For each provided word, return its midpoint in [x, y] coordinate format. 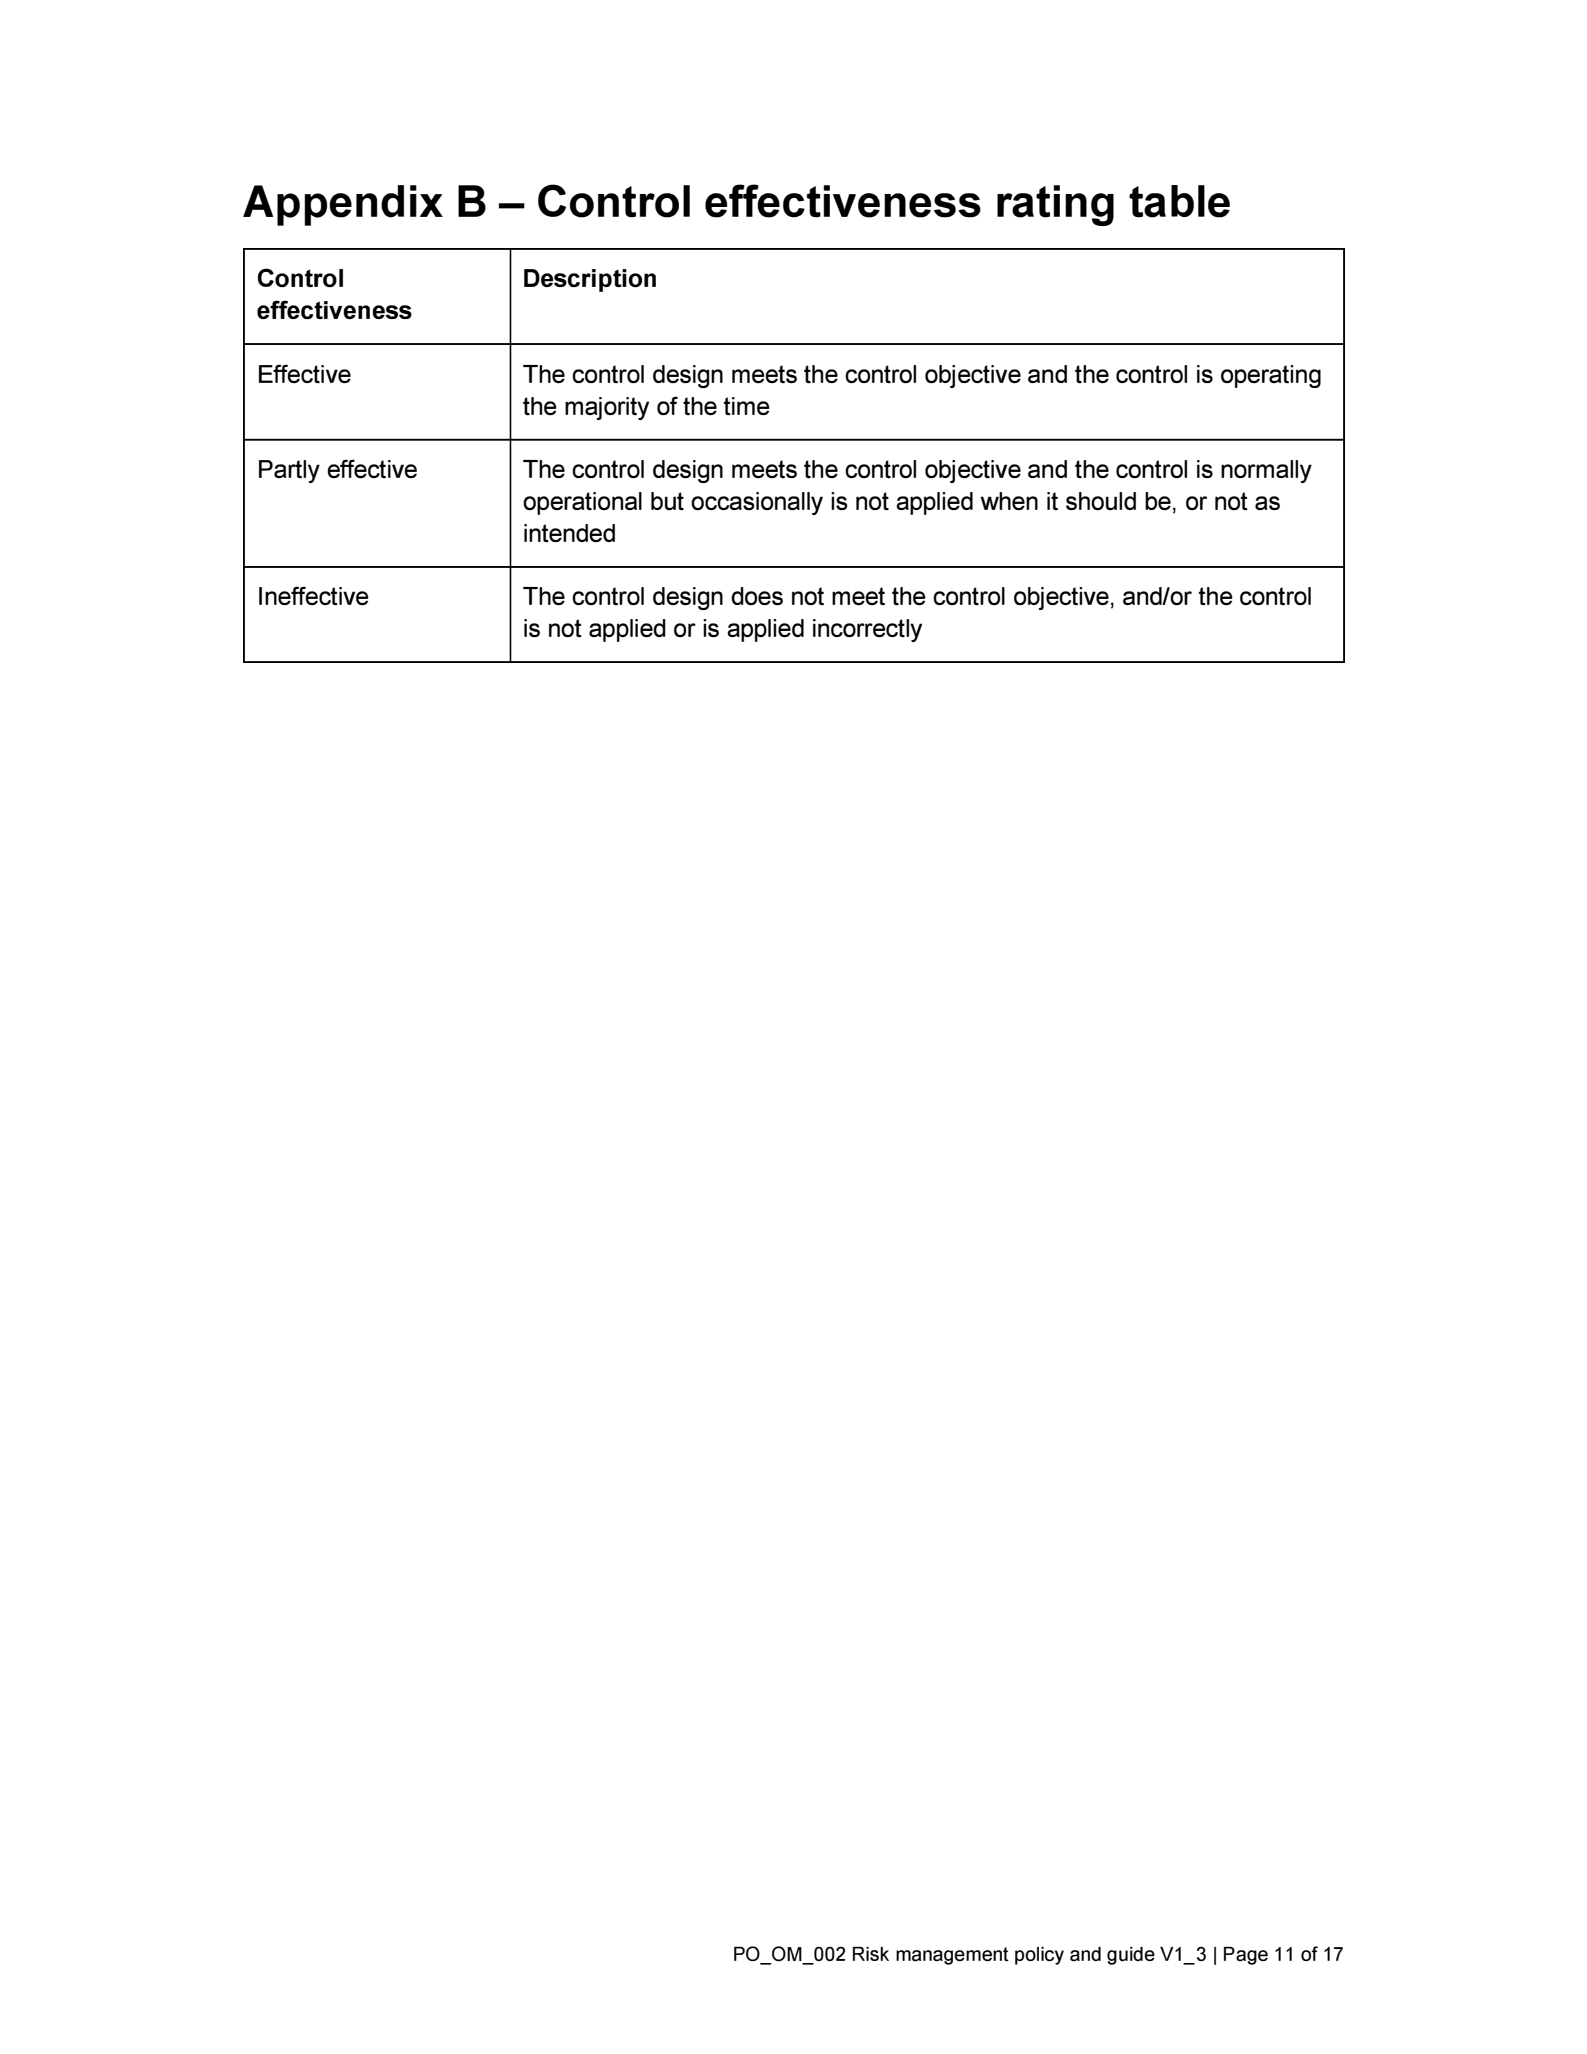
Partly [289, 471]
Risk [871, 1954]
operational [582, 503]
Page [1246, 1956]
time [746, 406]
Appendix [343, 205]
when [1009, 501]
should [1101, 501]
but [667, 501]
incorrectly [867, 630]
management [952, 1956]
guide [1131, 1956]
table [1179, 201]
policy [1039, 1956]
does [757, 596]
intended [569, 533]
